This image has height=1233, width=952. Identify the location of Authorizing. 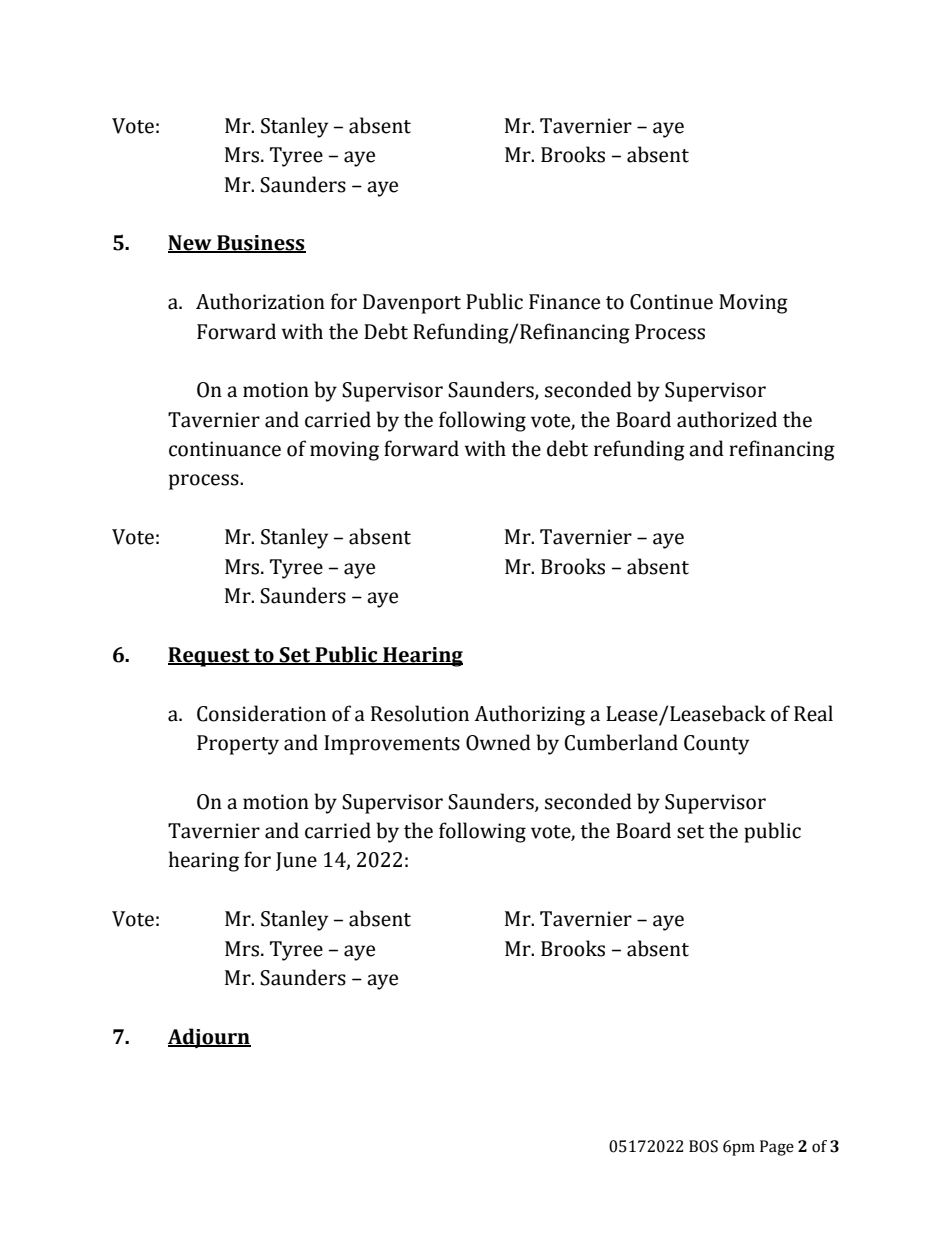
(529, 715).
